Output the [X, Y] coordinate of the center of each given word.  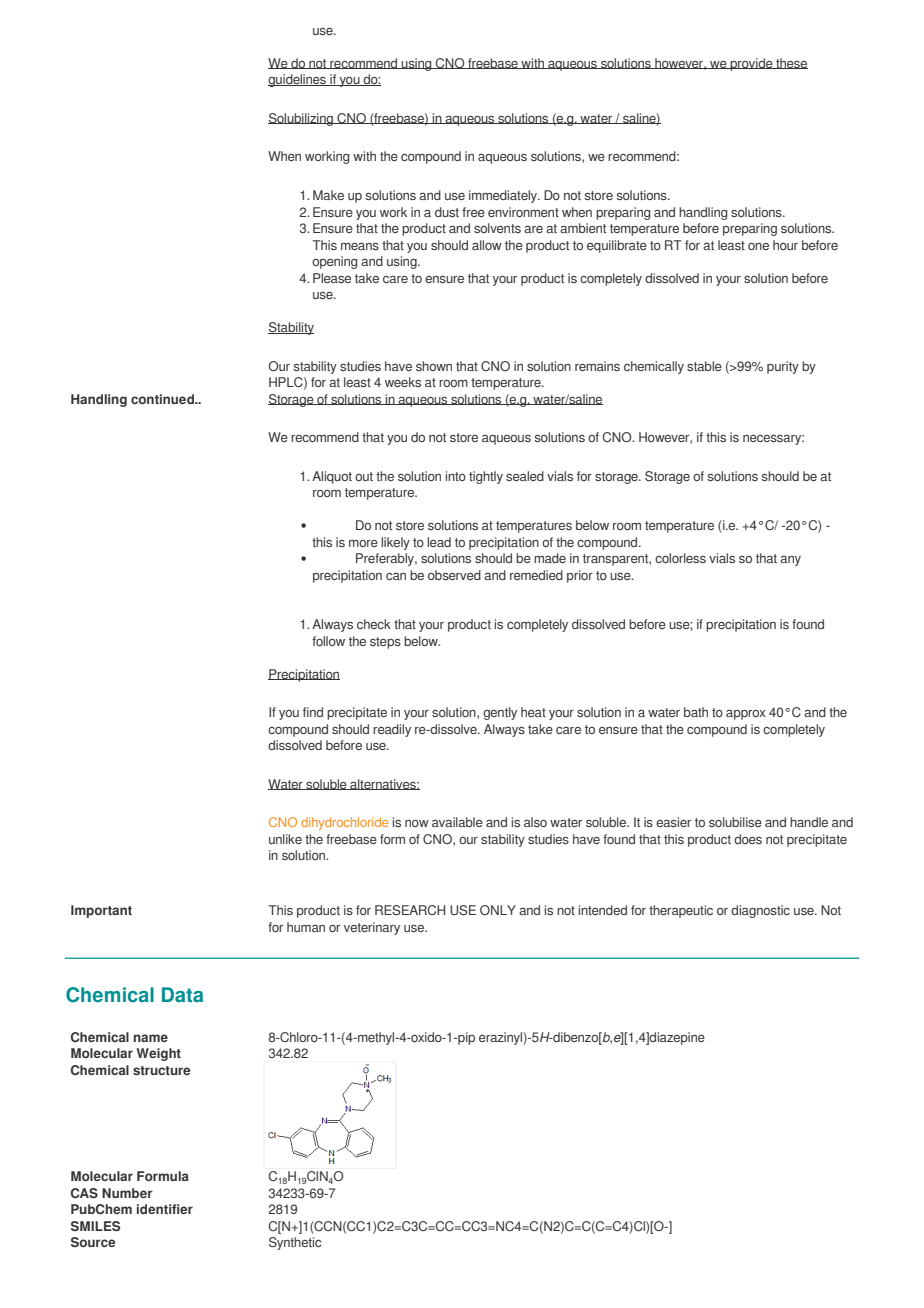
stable [704, 366]
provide [751, 64]
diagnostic [760, 911]
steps [385, 643]
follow [328, 641]
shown [434, 366]
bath [696, 712]
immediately [504, 196]
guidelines [298, 80]
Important [101, 911]
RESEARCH [410, 910]
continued [163, 399]
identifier [165, 1209]
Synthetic [295, 1243]
